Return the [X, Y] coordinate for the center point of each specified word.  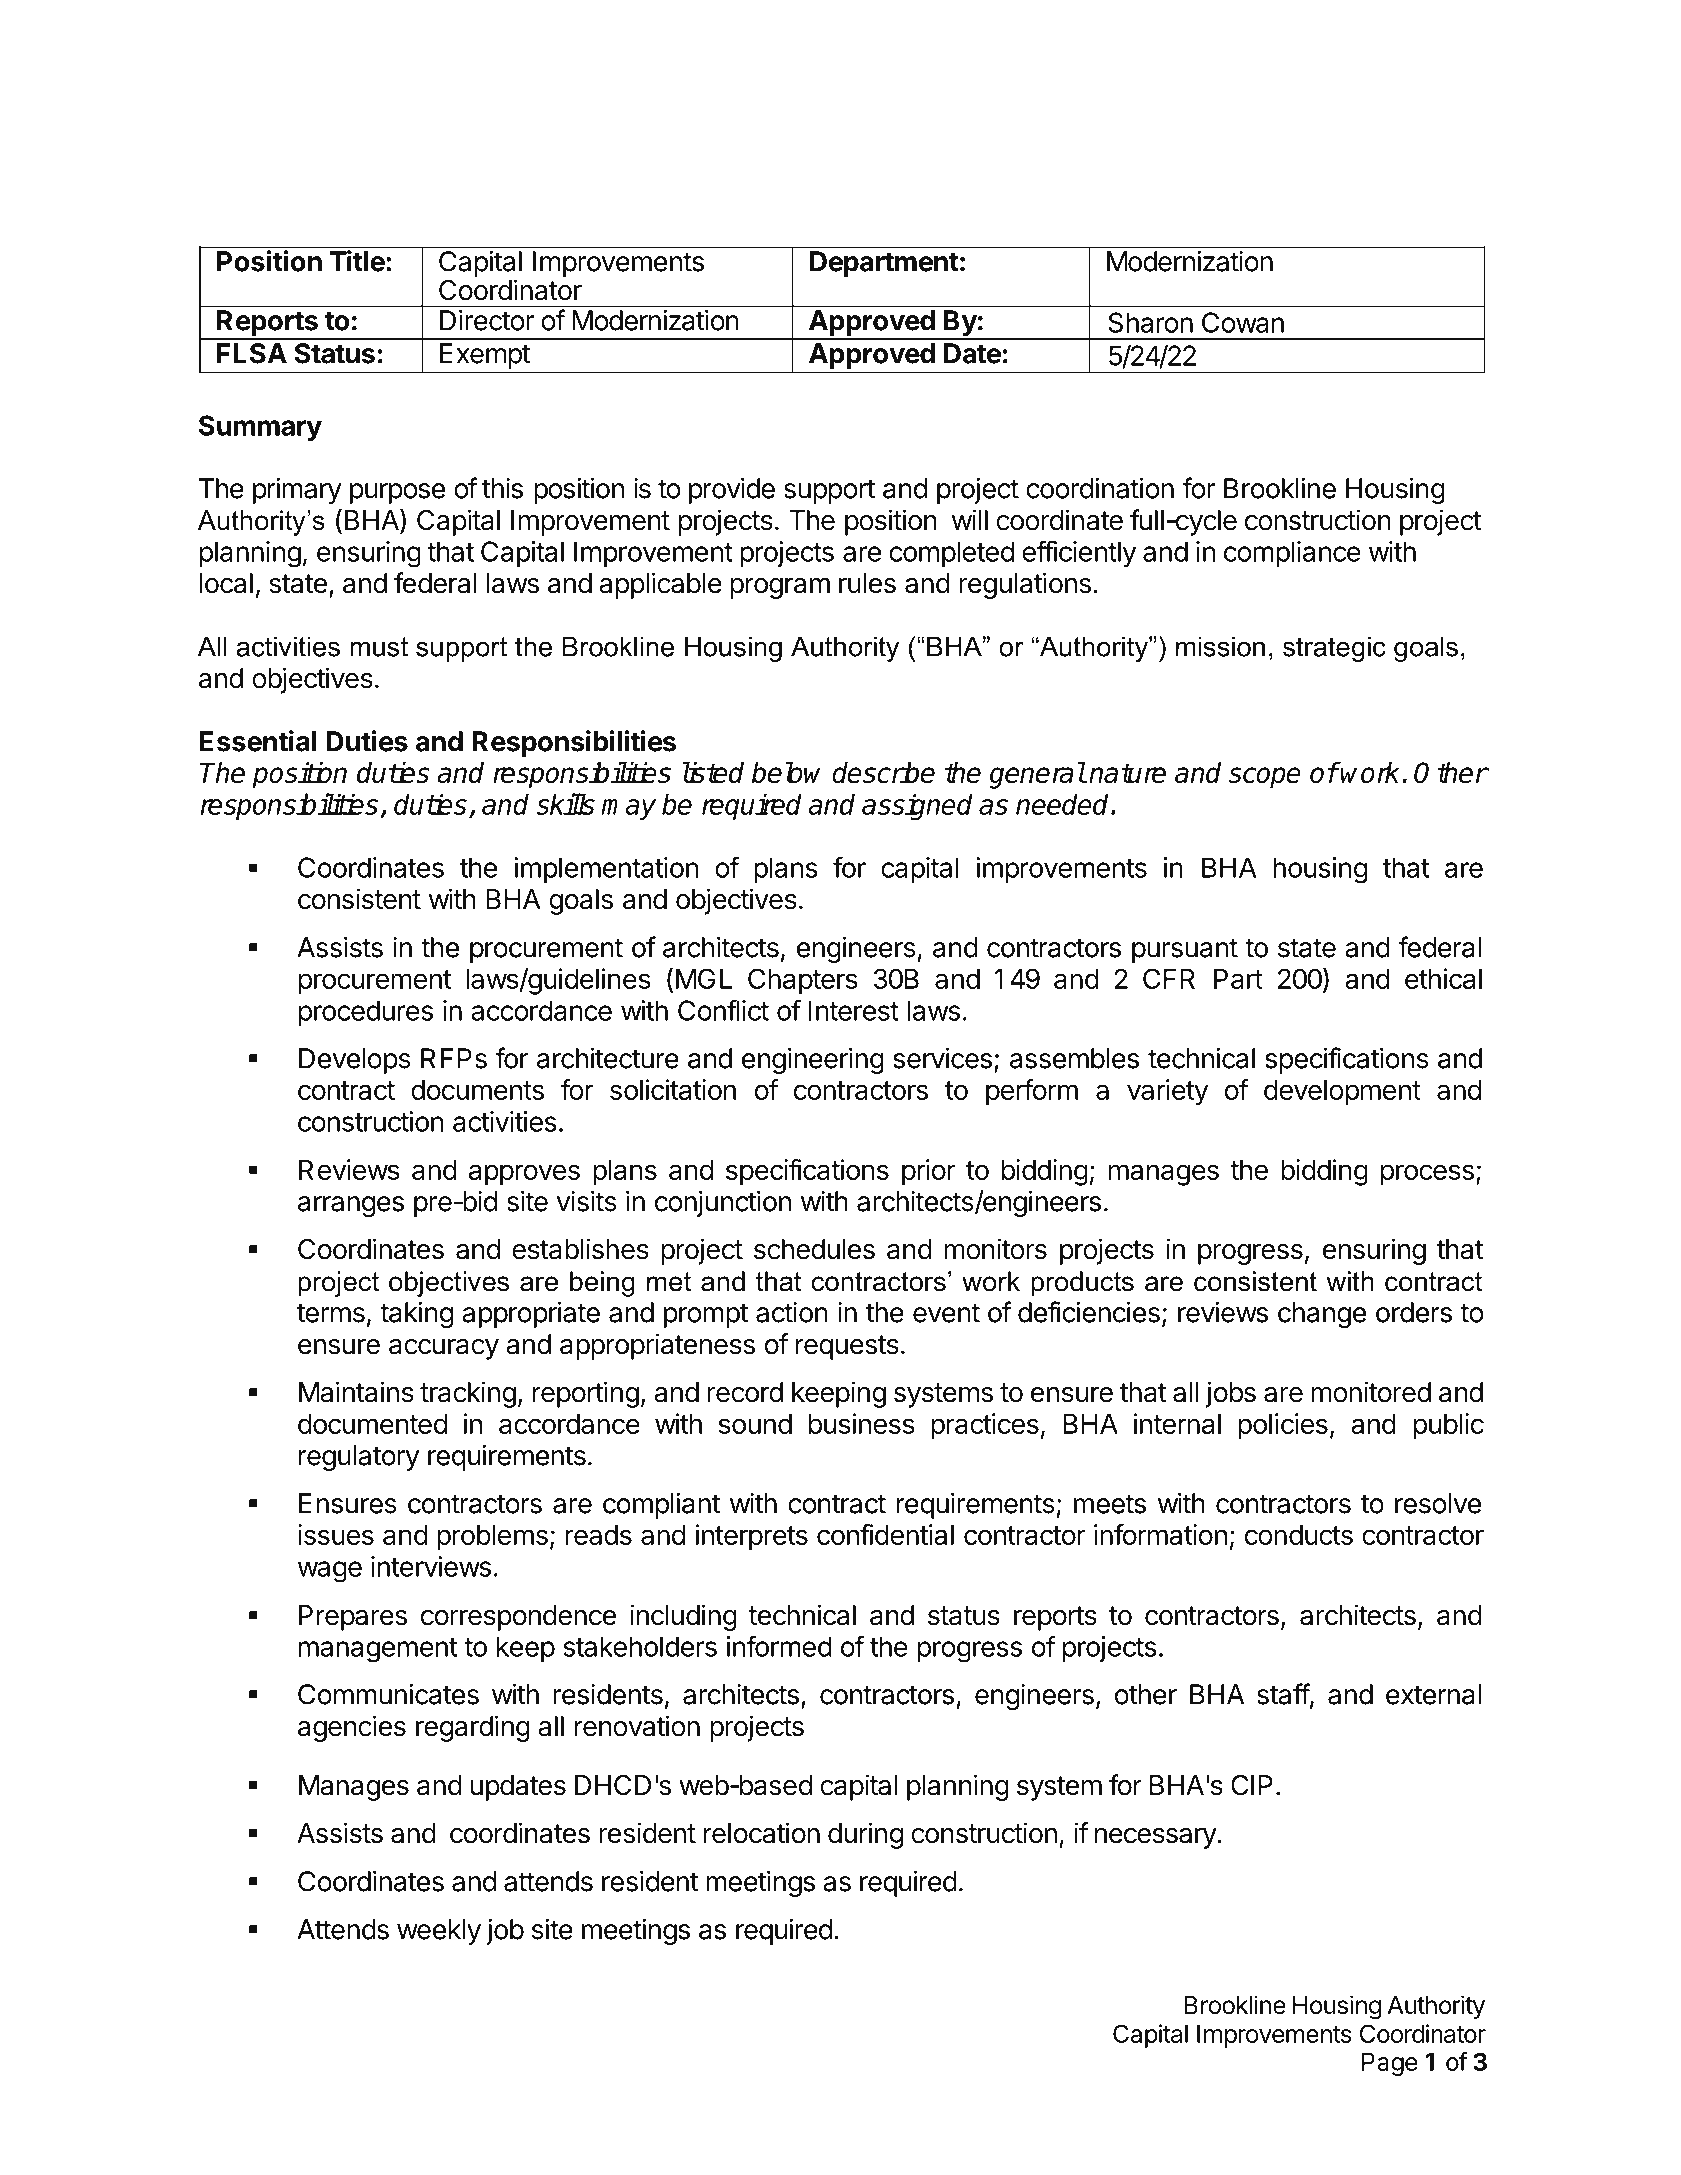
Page [1389, 2064]
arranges [351, 1206]
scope [1265, 778]
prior [929, 1172]
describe [883, 772]
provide [732, 491]
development [1342, 1093]
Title [357, 261]
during [865, 1835]
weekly [439, 1932]
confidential [885, 1534]
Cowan [1243, 322]
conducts [1299, 1535]
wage [330, 1571]
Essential [258, 741]
